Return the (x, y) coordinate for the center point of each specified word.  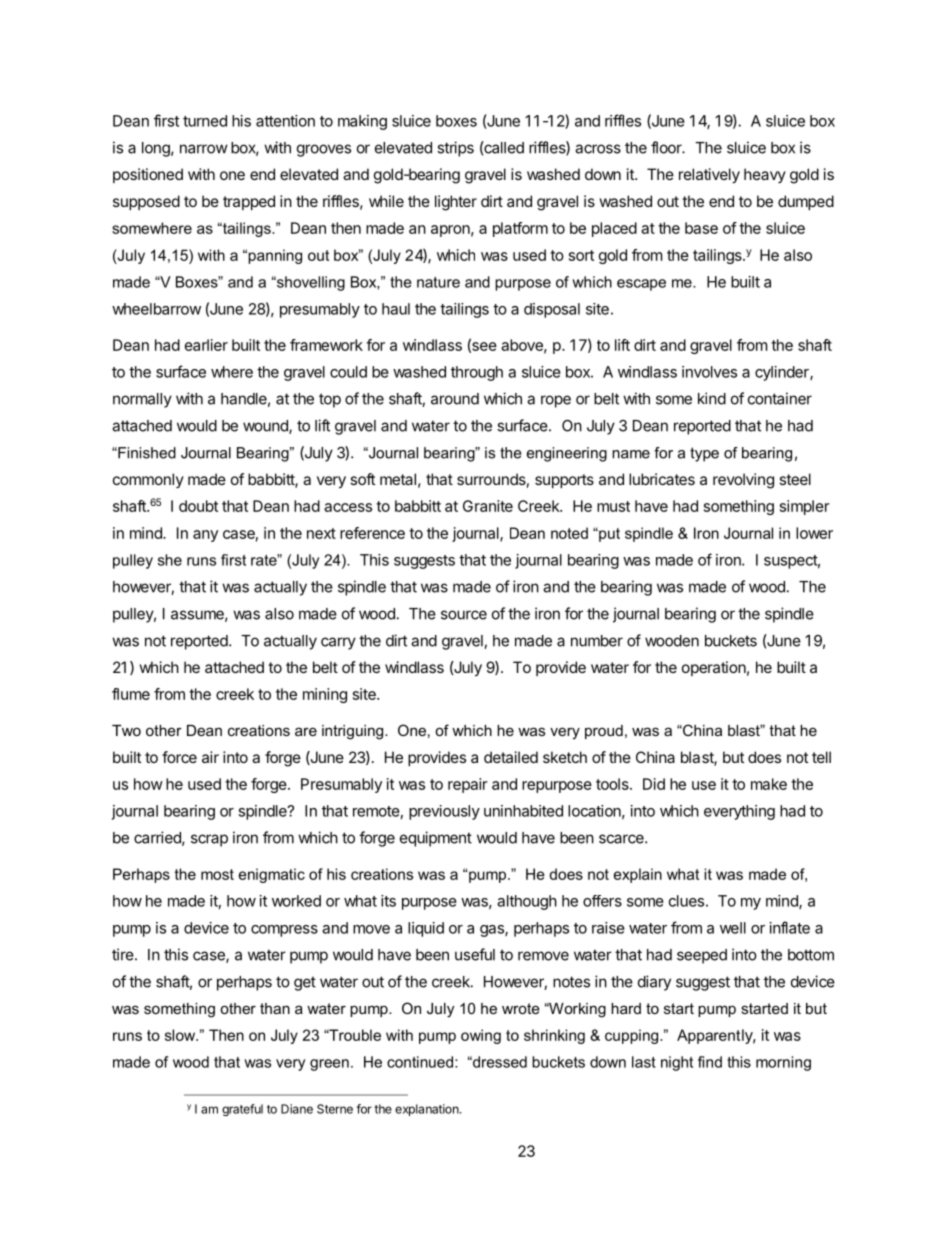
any (205, 536)
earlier (206, 345)
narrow (204, 149)
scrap (209, 840)
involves (709, 372)
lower (814, 533)
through (477, 373)
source (464, 615)
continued (420, 1062)
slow (181, 1035)
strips (455, 149)
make (769, 784)
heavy (765, 175)
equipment (436, 839)
